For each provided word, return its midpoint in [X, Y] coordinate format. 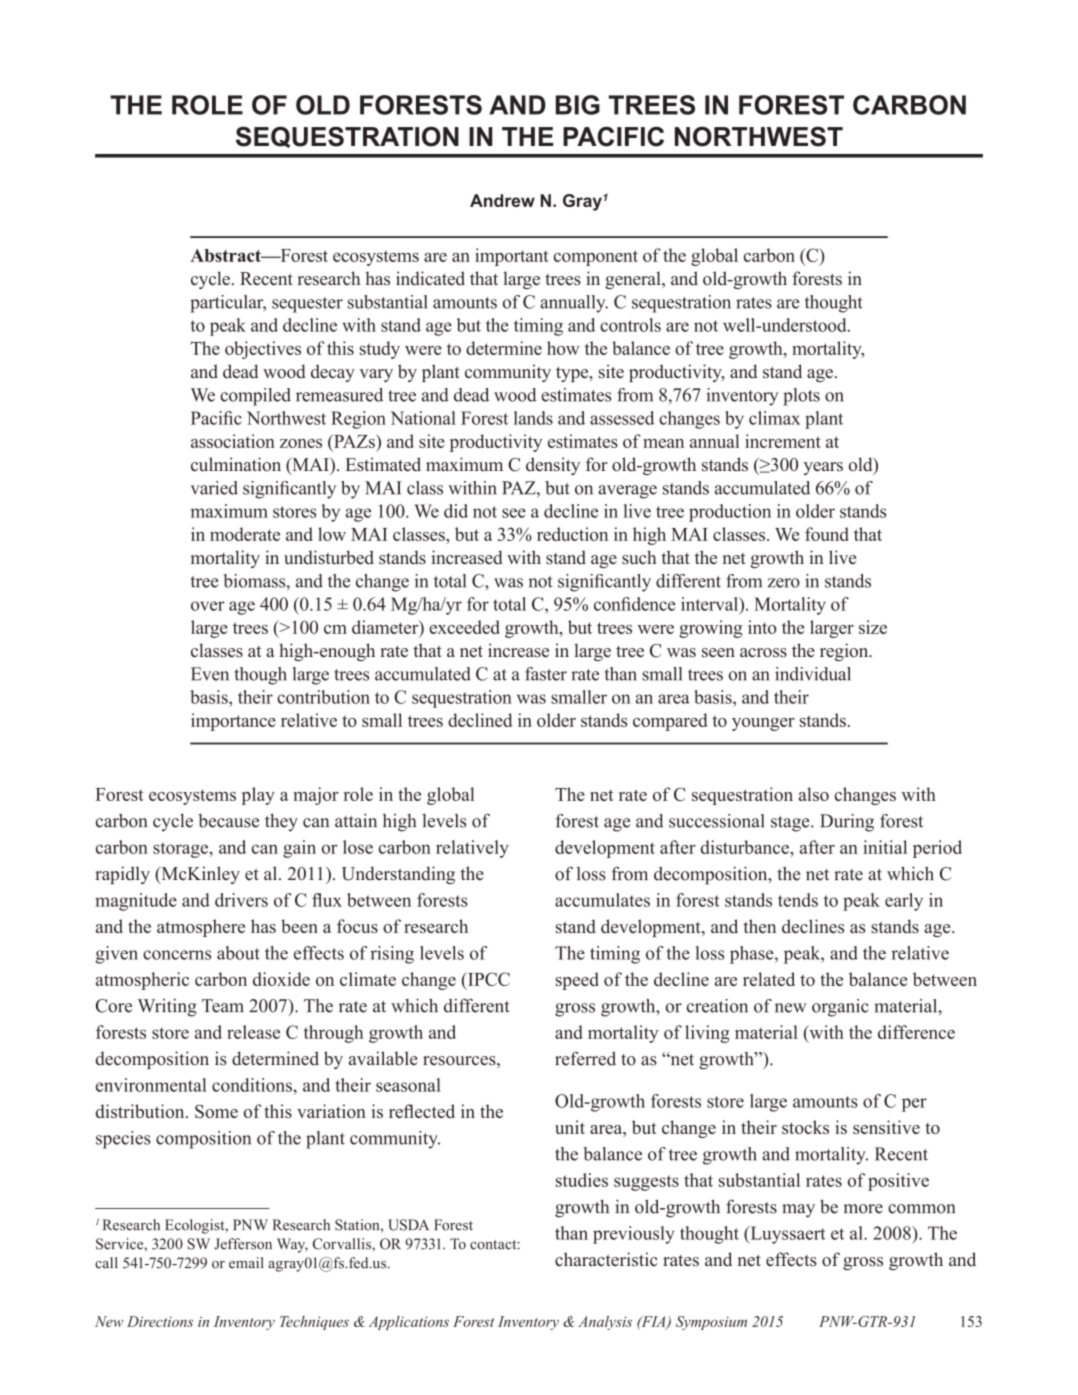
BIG [578, 105]
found [827, 534]
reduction [572, 534]
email [246, 1263]
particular [228, 304]
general [634, 280]
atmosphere [201, 928]
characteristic [606, 1259]
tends [798, 900]
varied [214, 488]
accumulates [602, 900]
